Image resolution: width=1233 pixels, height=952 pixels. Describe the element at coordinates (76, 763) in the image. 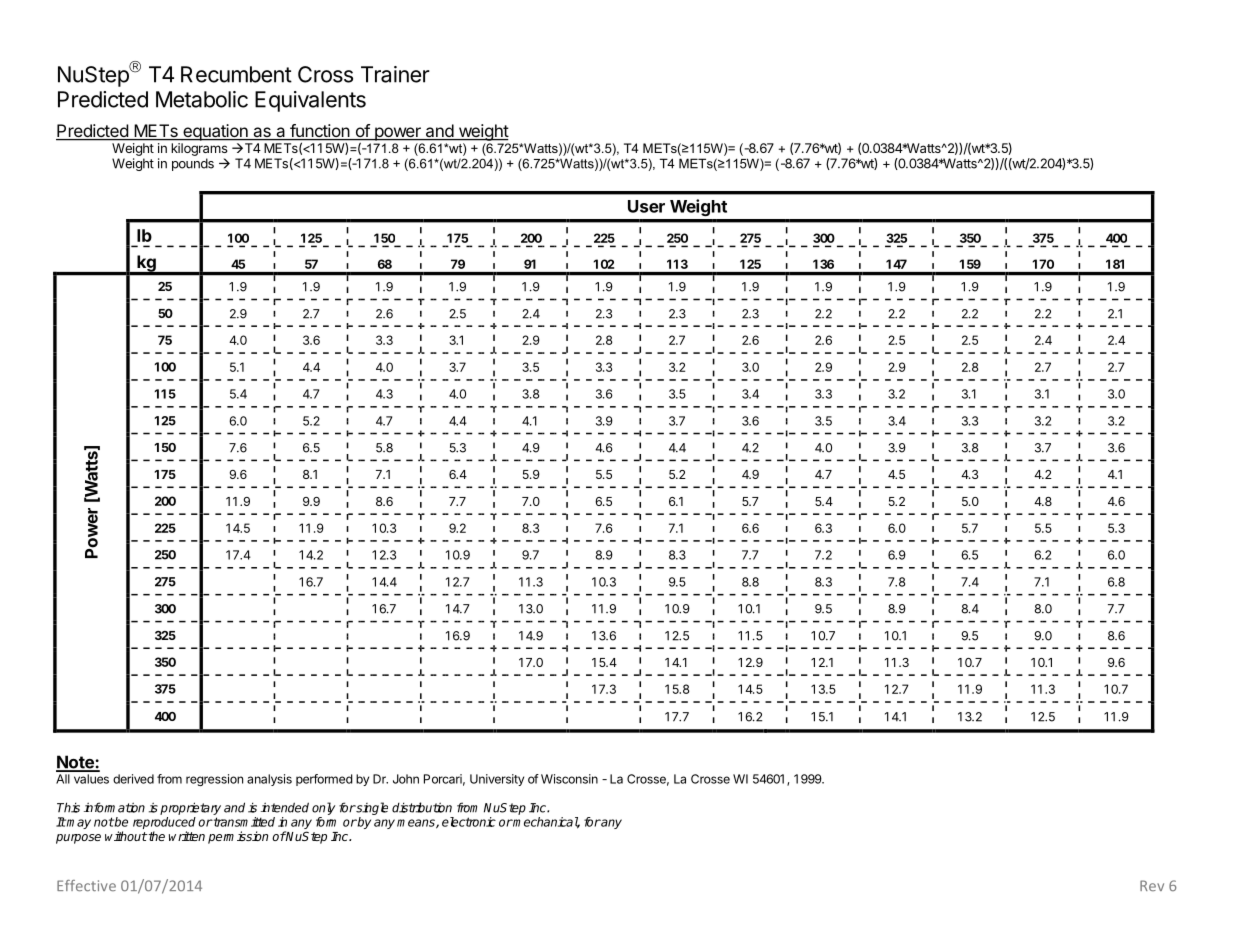

I see `Note` at that location.
